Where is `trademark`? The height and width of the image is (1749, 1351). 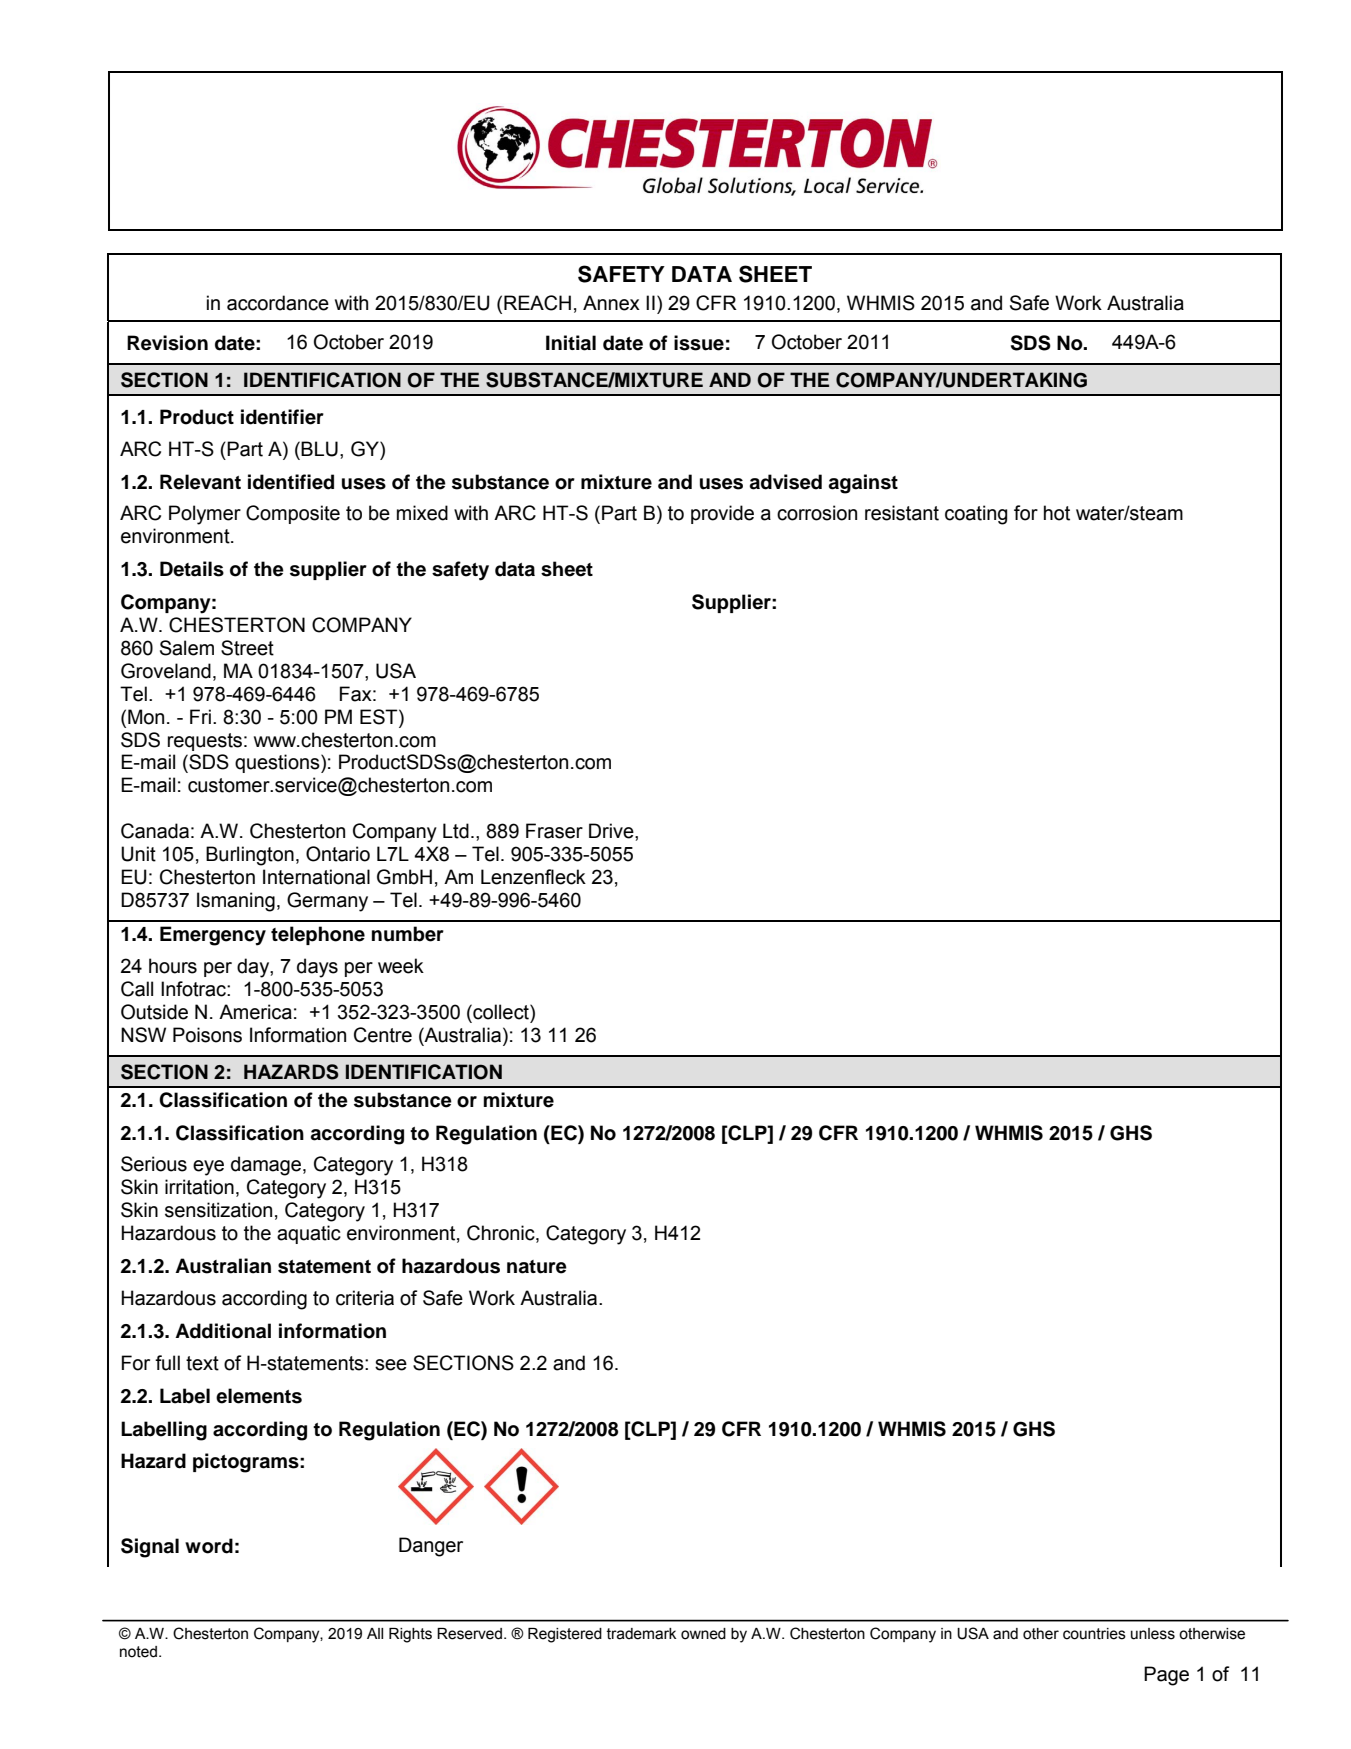
trademark is located at coordinates (641, 1634).
